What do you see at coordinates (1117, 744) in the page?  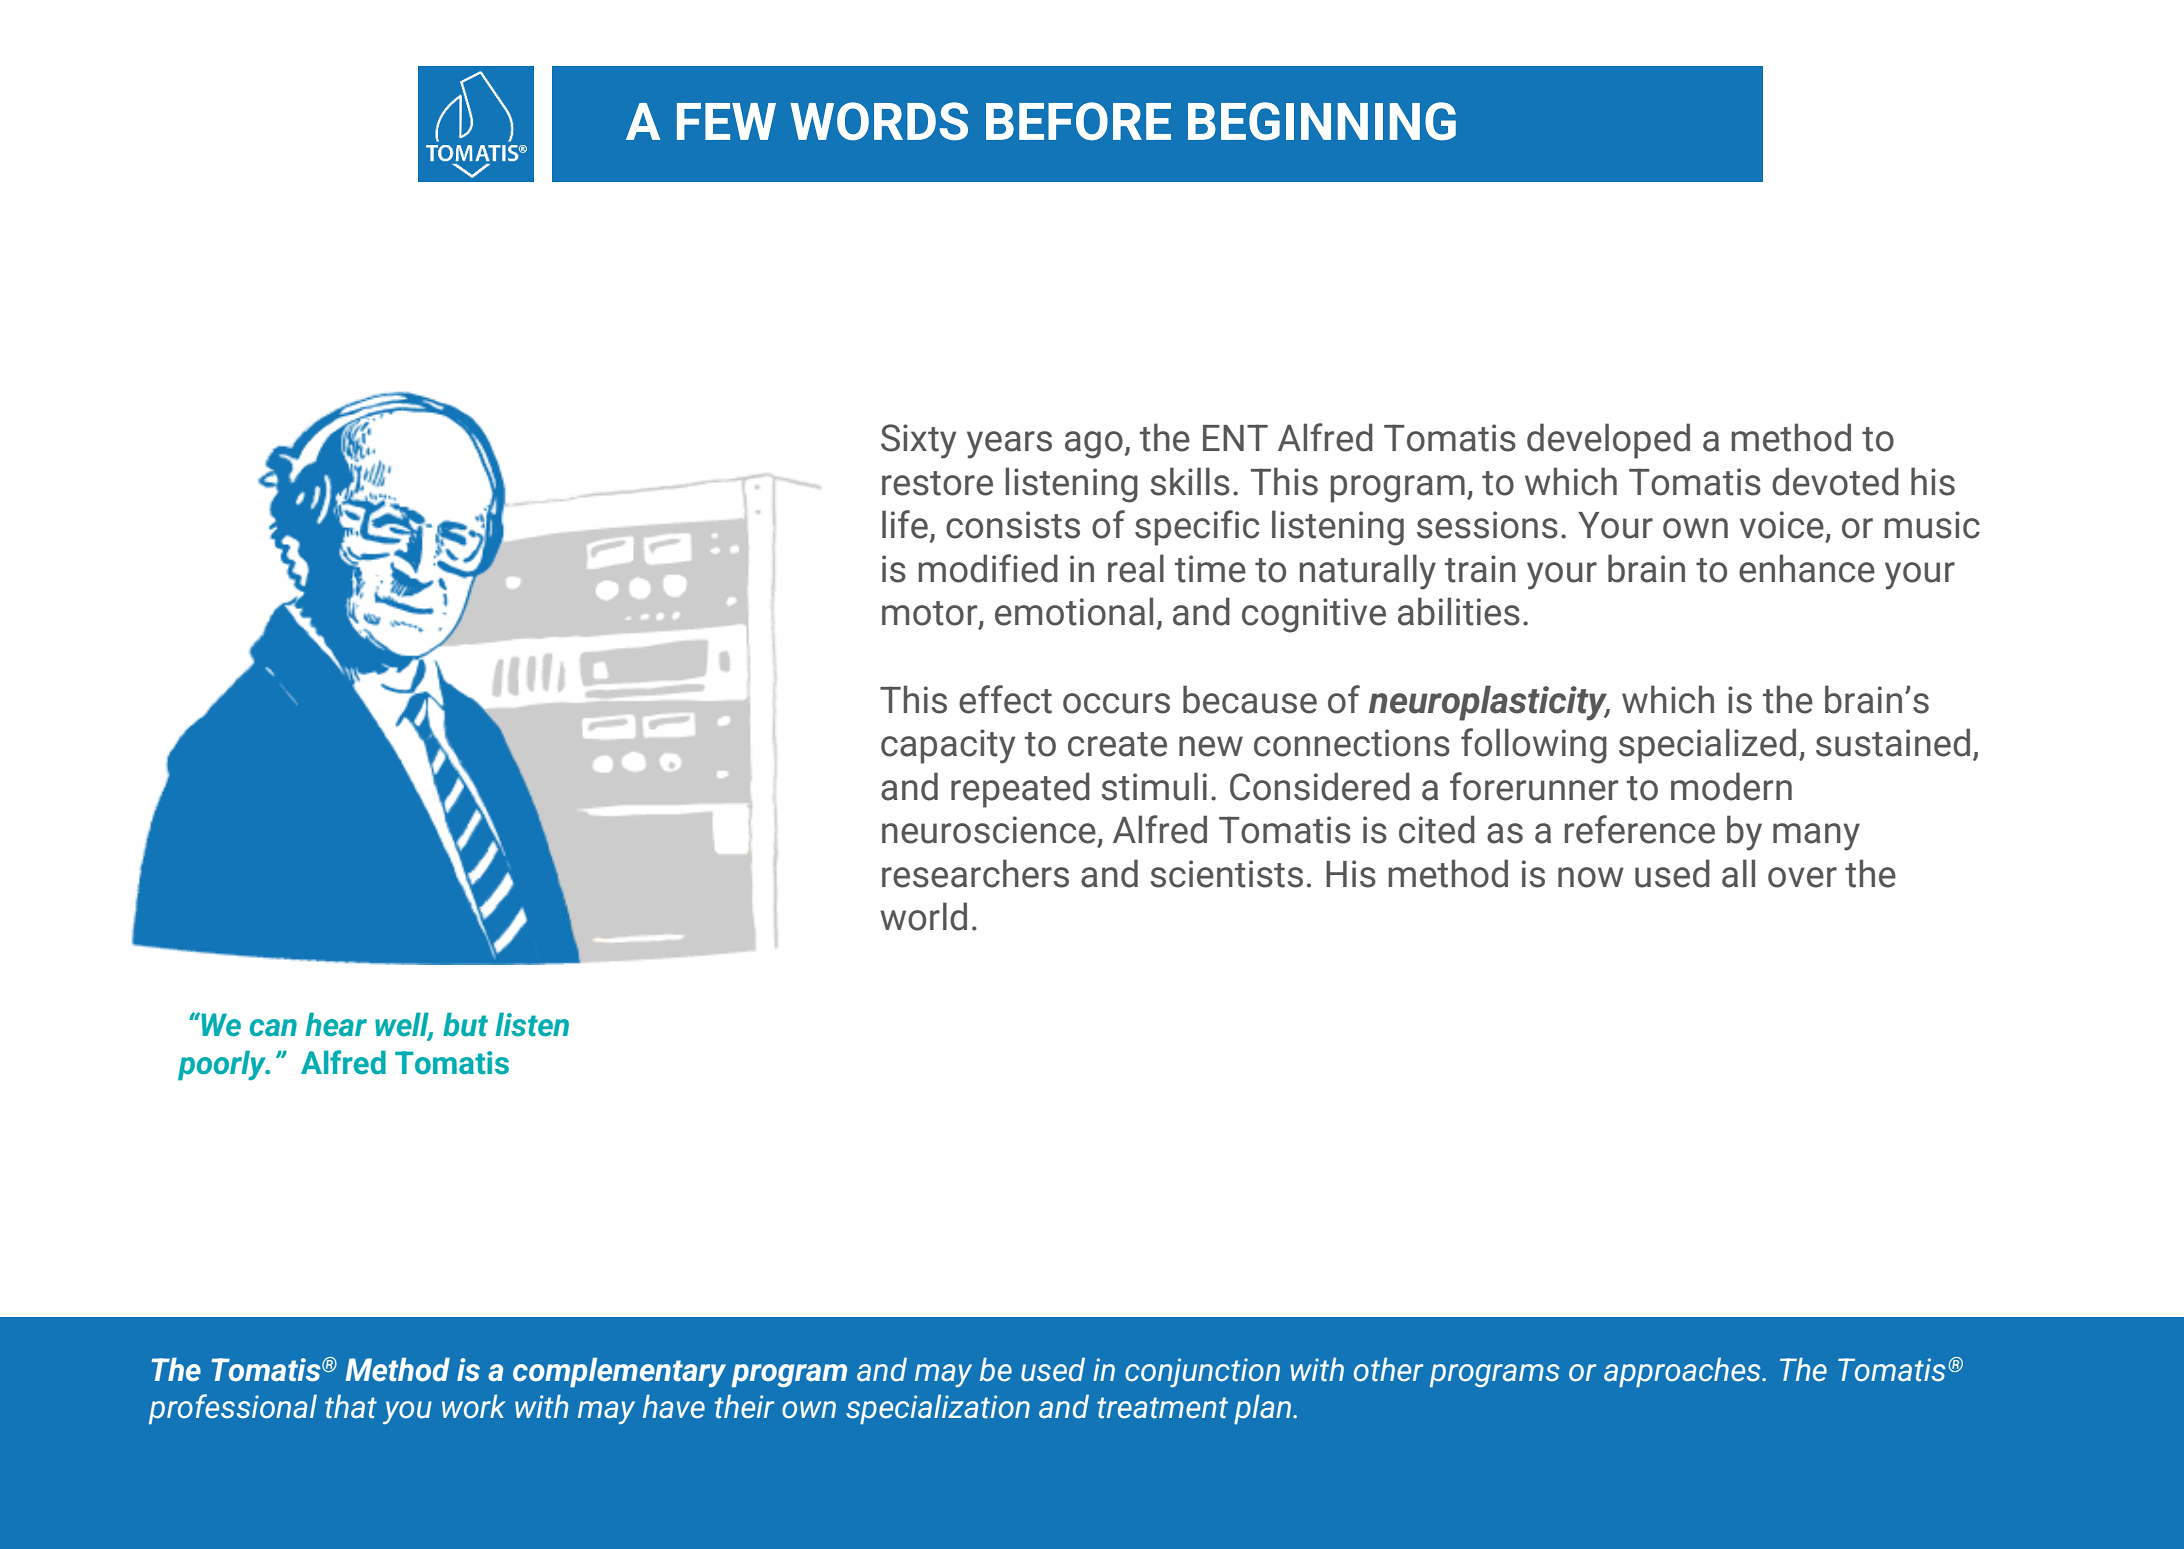 I see `create` at bounding box center [1117, 744].
